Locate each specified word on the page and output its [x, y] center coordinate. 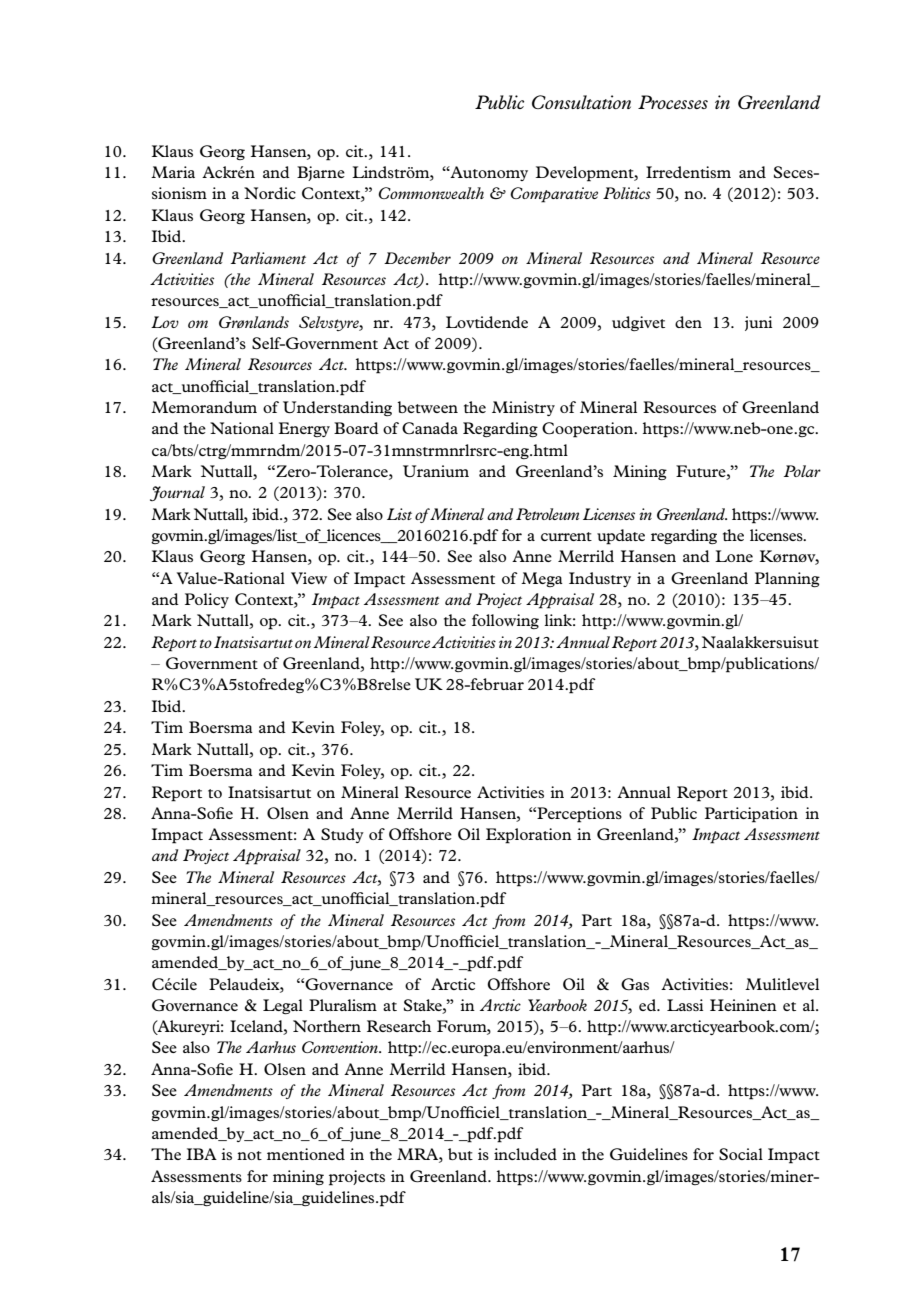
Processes [673, 102]
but [460, 1154]
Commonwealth [431, 193]
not [249, 1155]
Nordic [270, 193]
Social [741, 1154]
